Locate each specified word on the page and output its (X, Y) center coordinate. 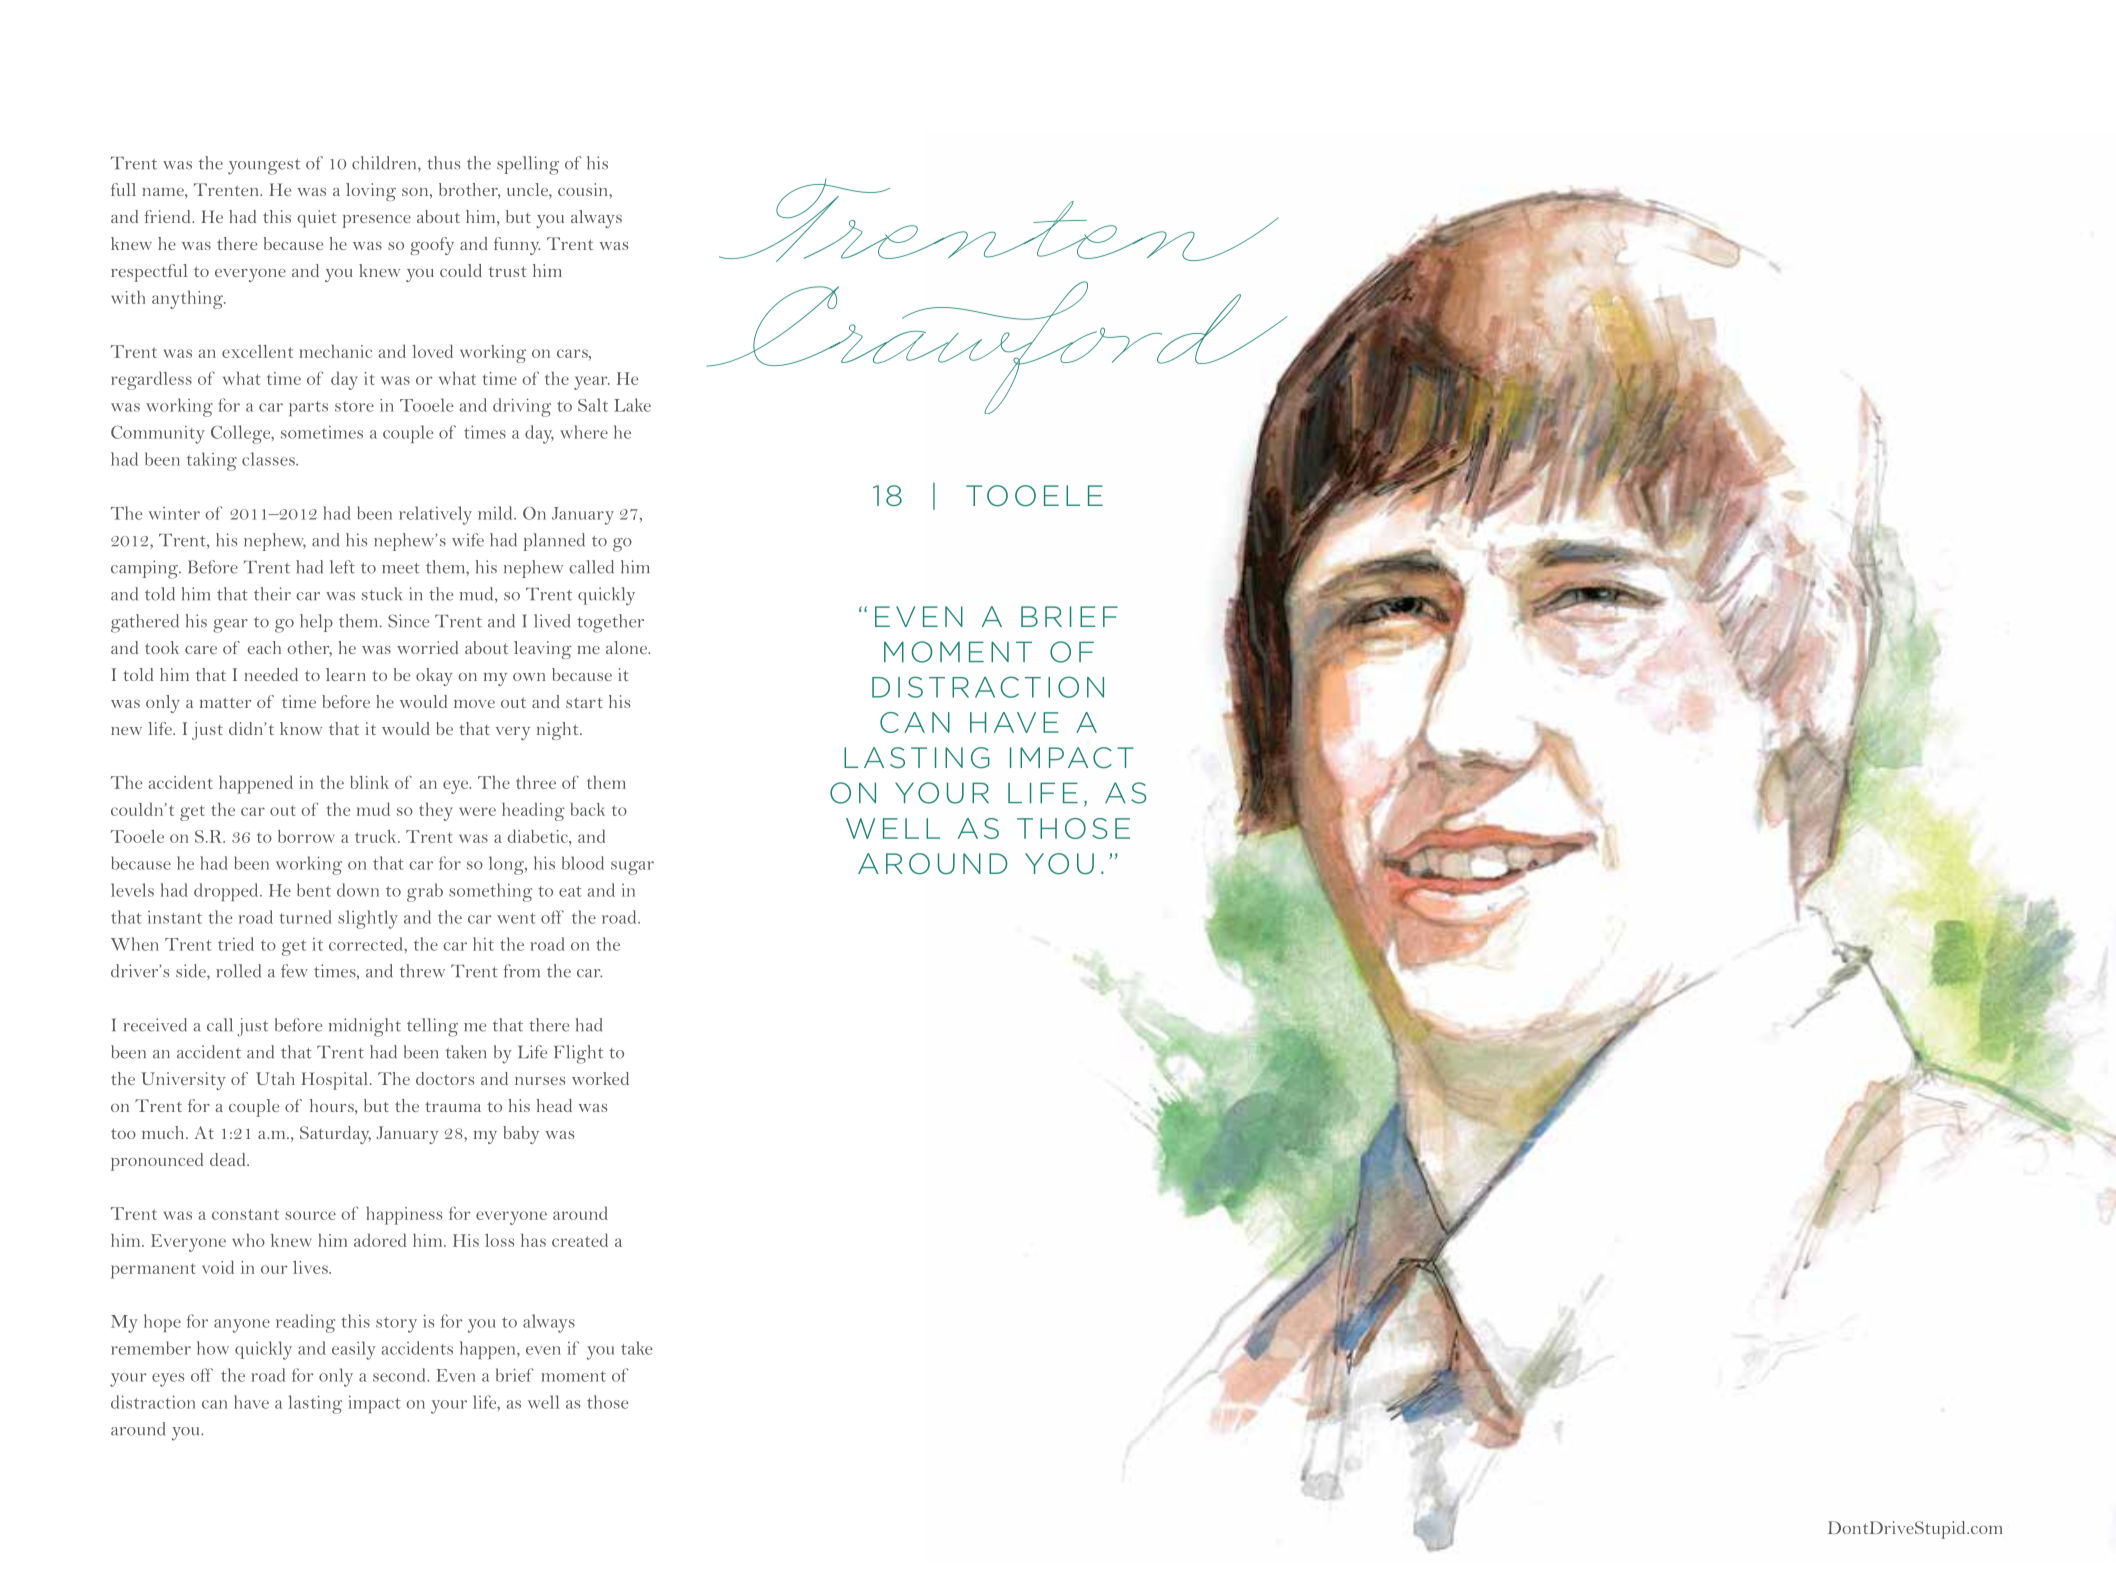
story (396, 1325)
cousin (584, 189)
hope (162, 1323)
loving (371, 192)
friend (168, 216)
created (580, 1240)
